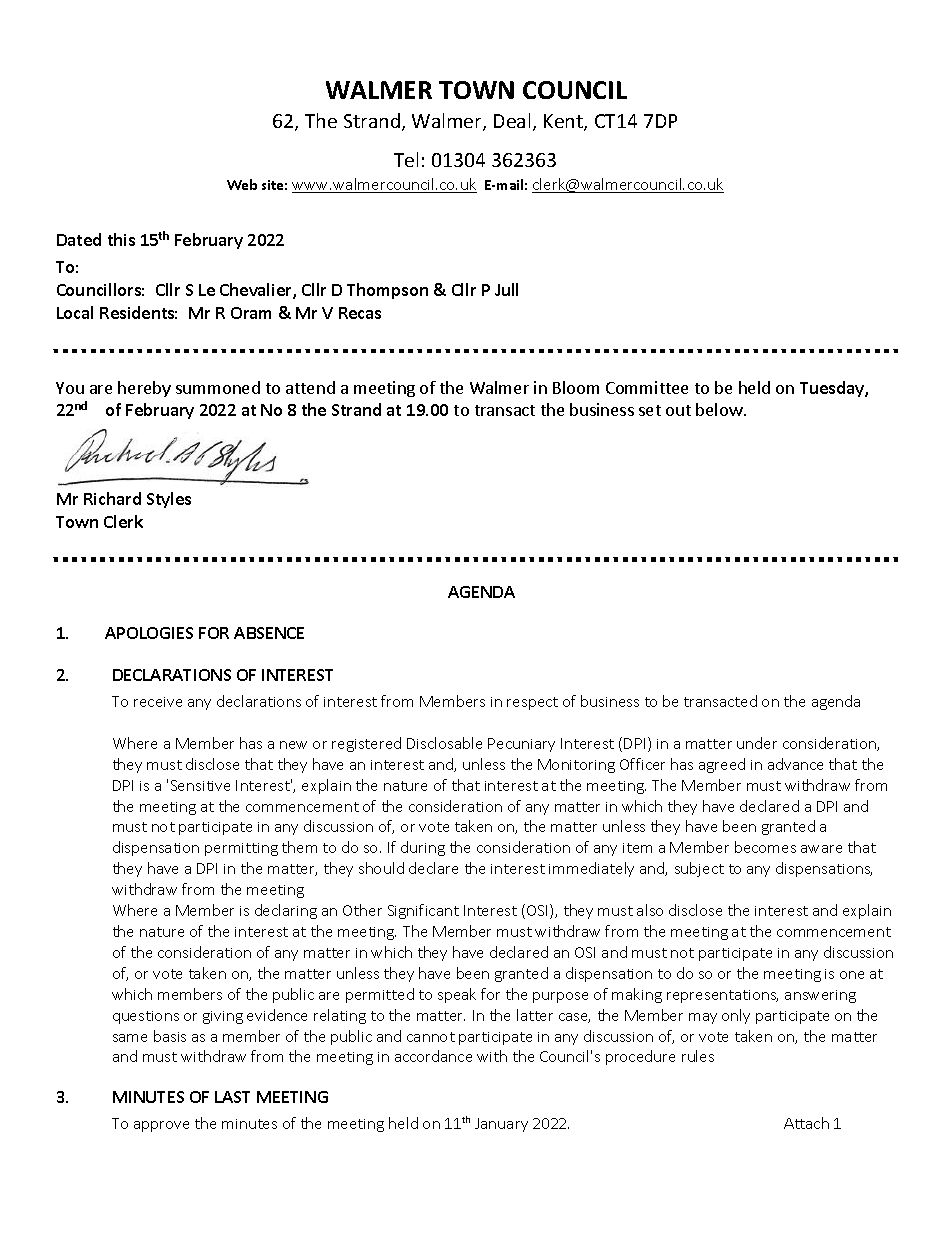 The height and width of the page is (1233, 952). What do you see at coordinates (169, 500) in the page?
I see `Styles` at bounding box center [169, 500].
